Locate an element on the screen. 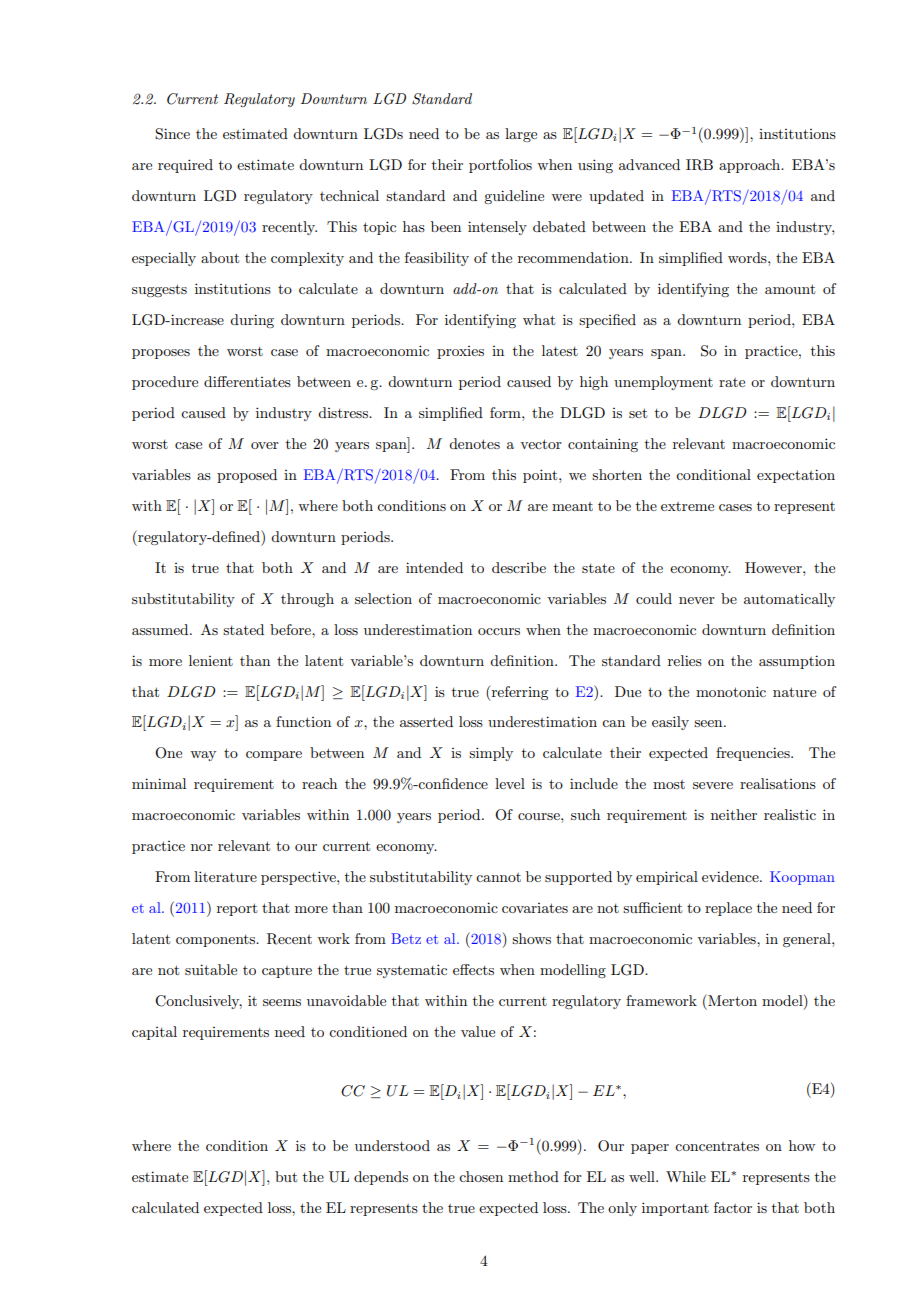 Image resolution: width=924 pixels, height=1308 pixels. portfolios is located at coordinates (500, 166).
